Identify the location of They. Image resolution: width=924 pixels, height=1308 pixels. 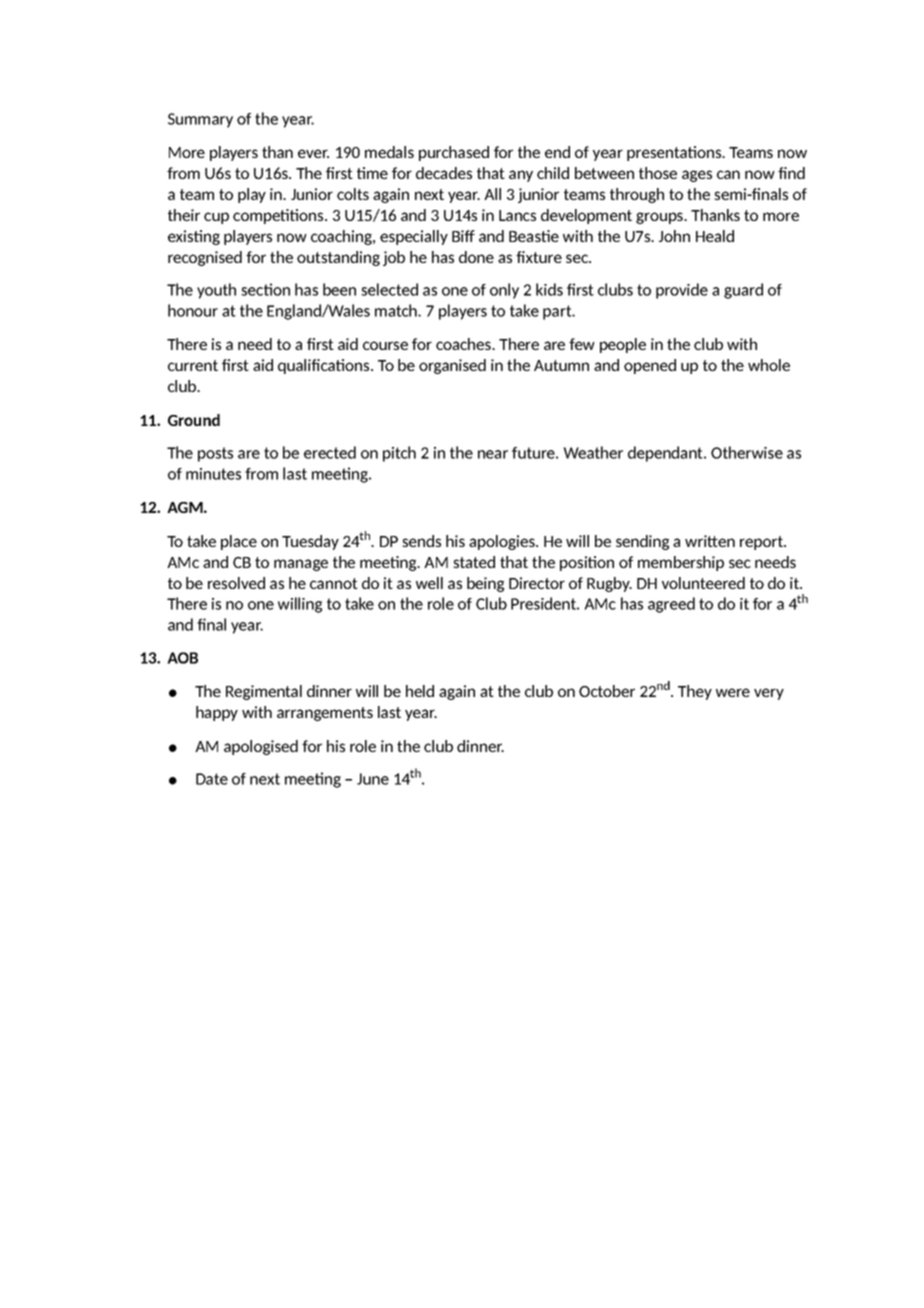
(695, 692).
